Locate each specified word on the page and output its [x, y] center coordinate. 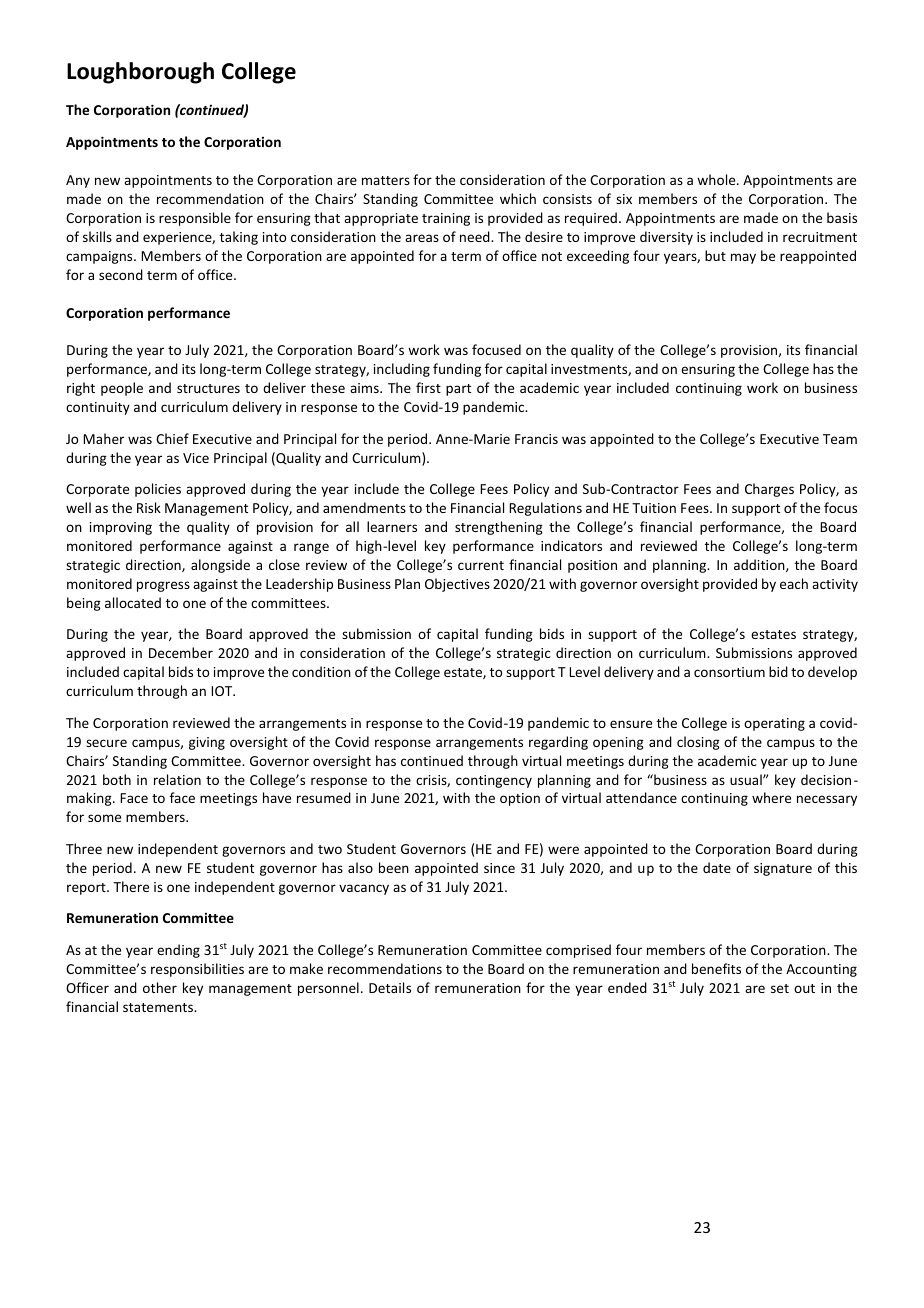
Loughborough [140, 73]
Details [390, 987]
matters [386, 180]
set [780, 988]
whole [717, 179]
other [160, 987]
